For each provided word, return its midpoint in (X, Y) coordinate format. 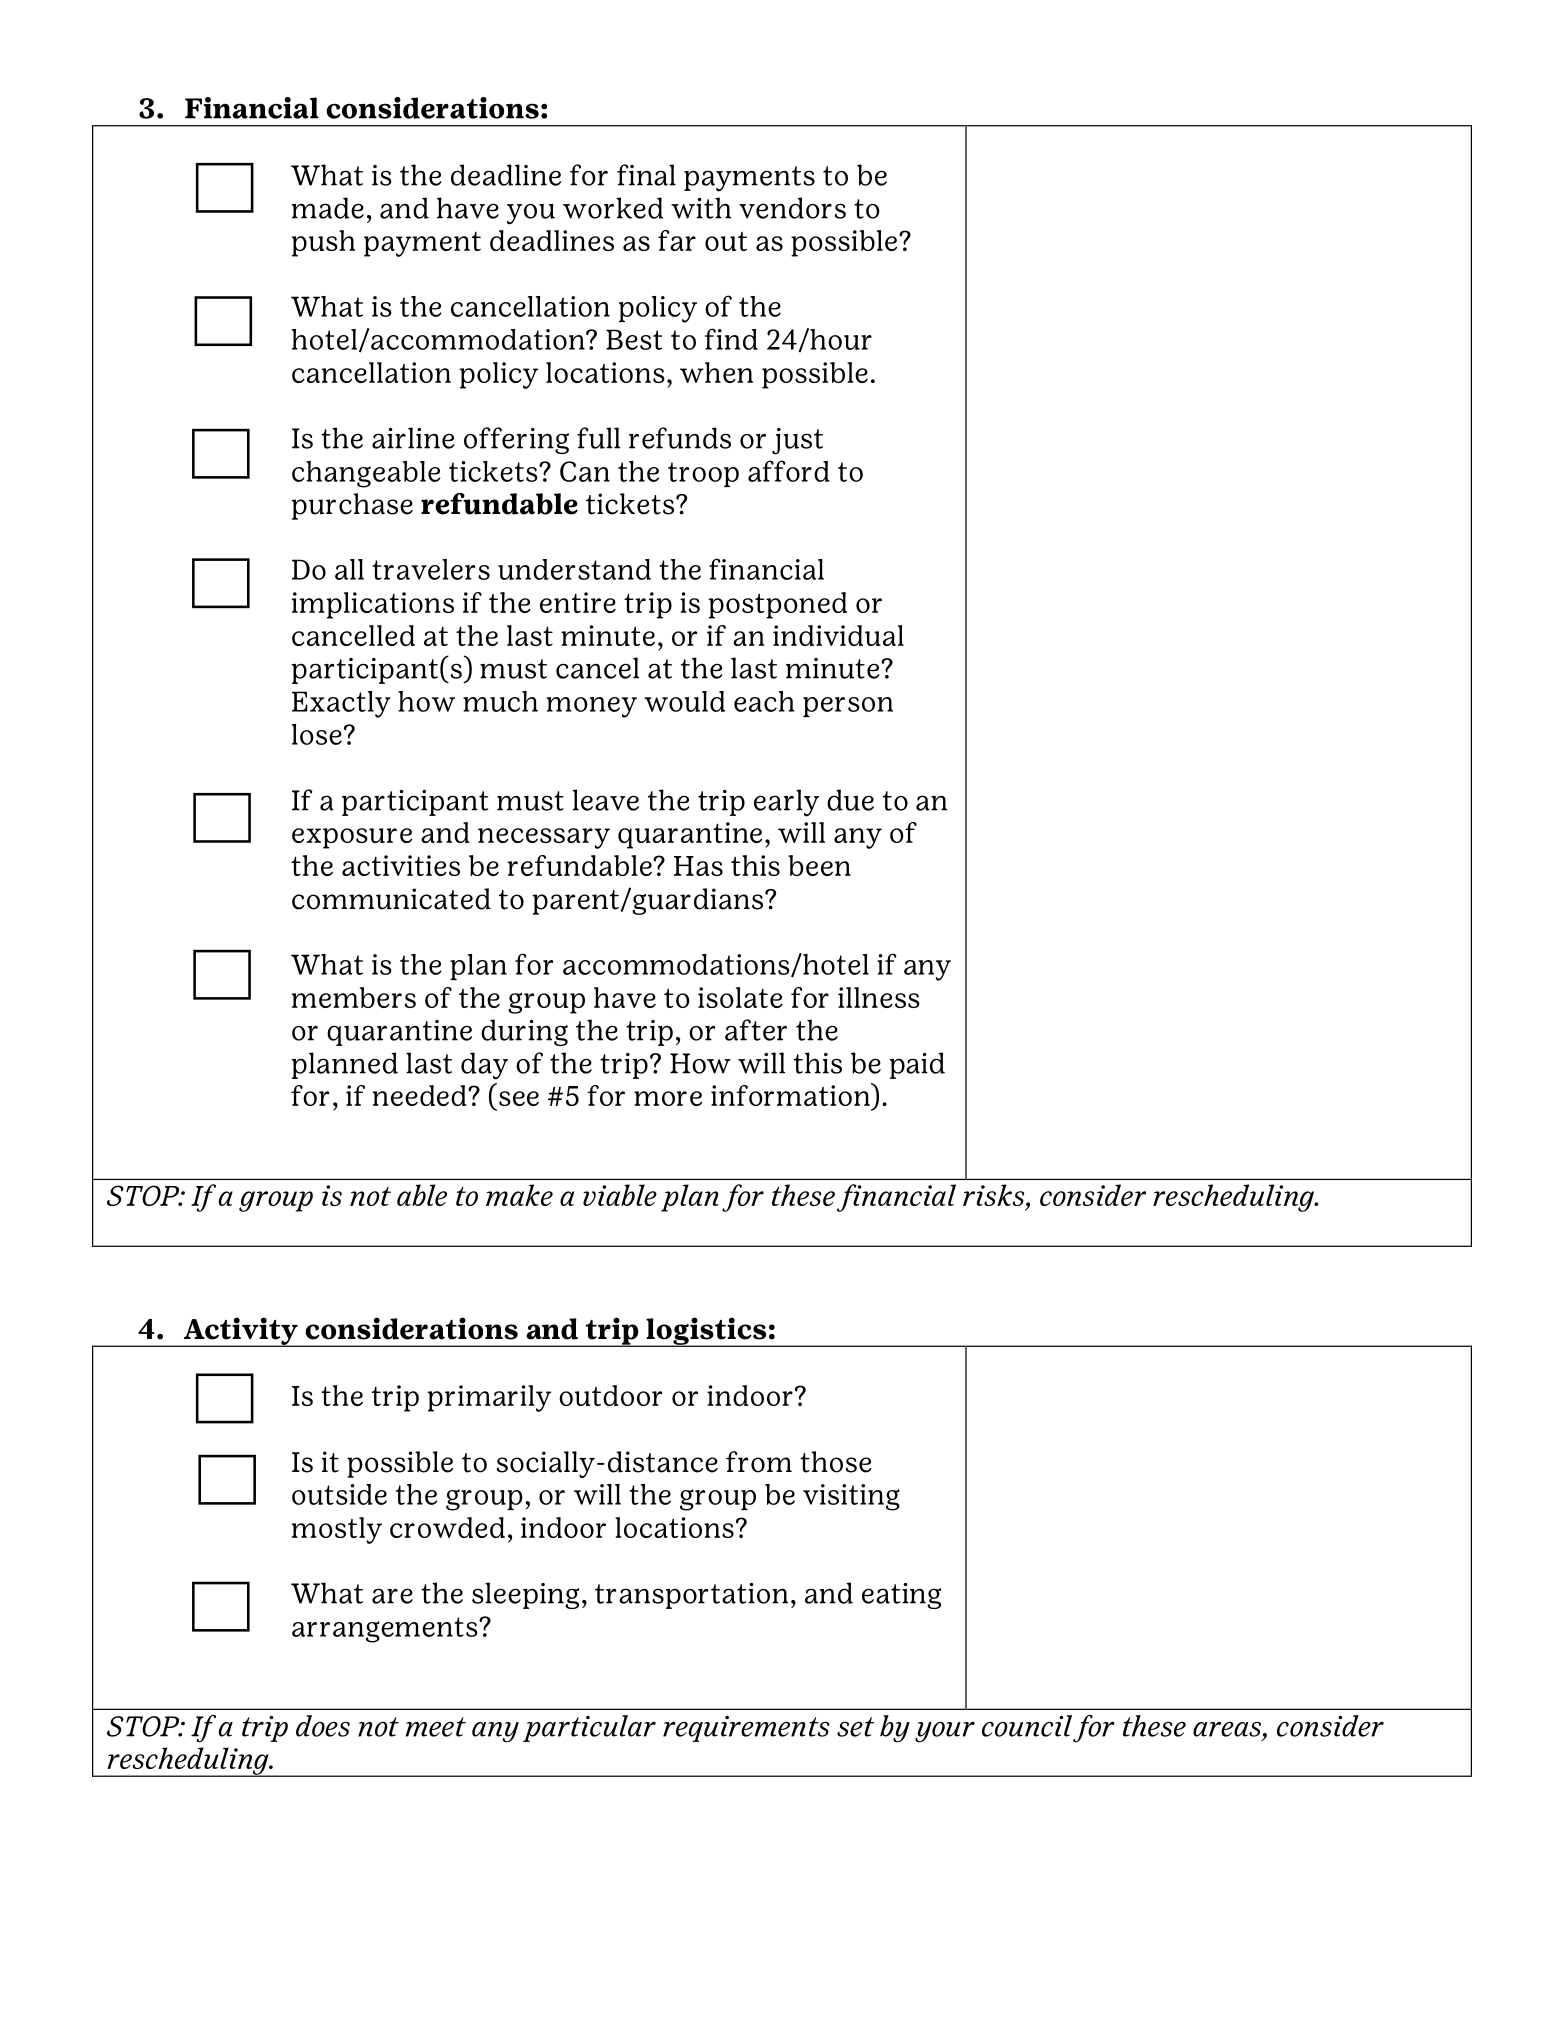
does (323, 1726)
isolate (740, 997)
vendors (792, 208)
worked (613, 208)
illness (879, 997)
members (354, 997)
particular (589, 1728)
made (328, 208)
